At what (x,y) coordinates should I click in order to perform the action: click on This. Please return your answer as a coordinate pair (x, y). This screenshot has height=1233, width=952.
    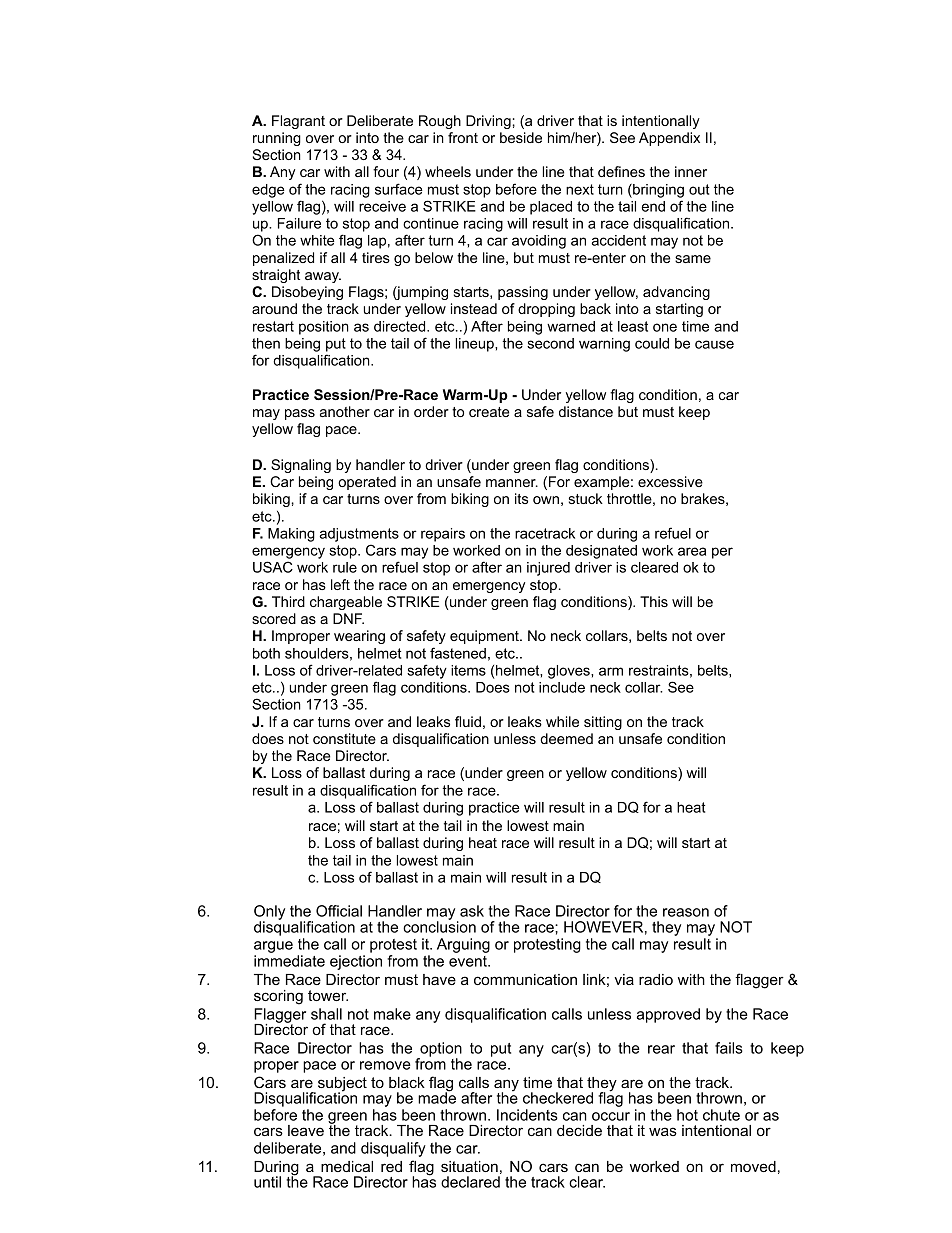
    Looking at the image, I should click on (654, 601).
